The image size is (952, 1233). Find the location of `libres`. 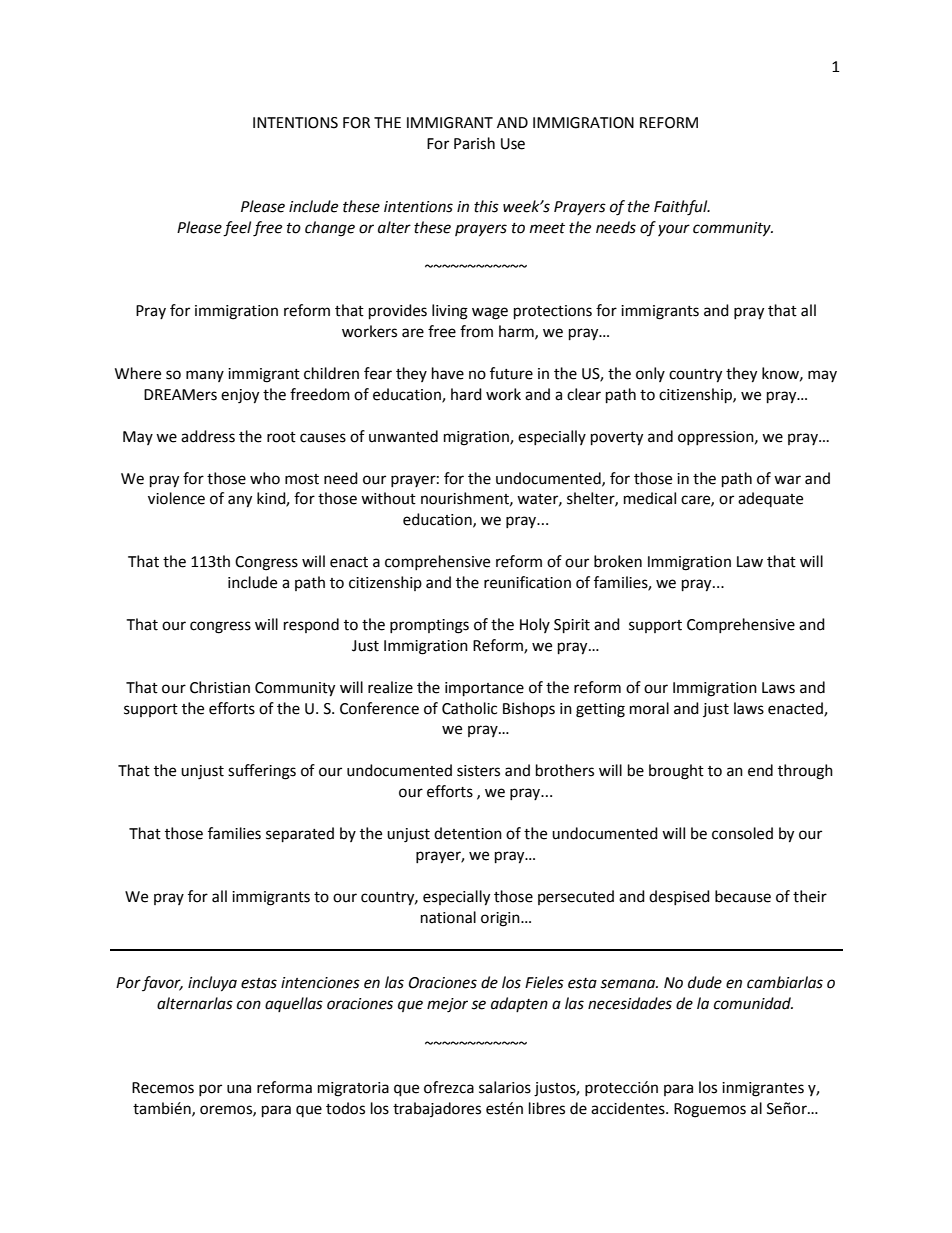

libres is located at coordinates (547, 1108).
